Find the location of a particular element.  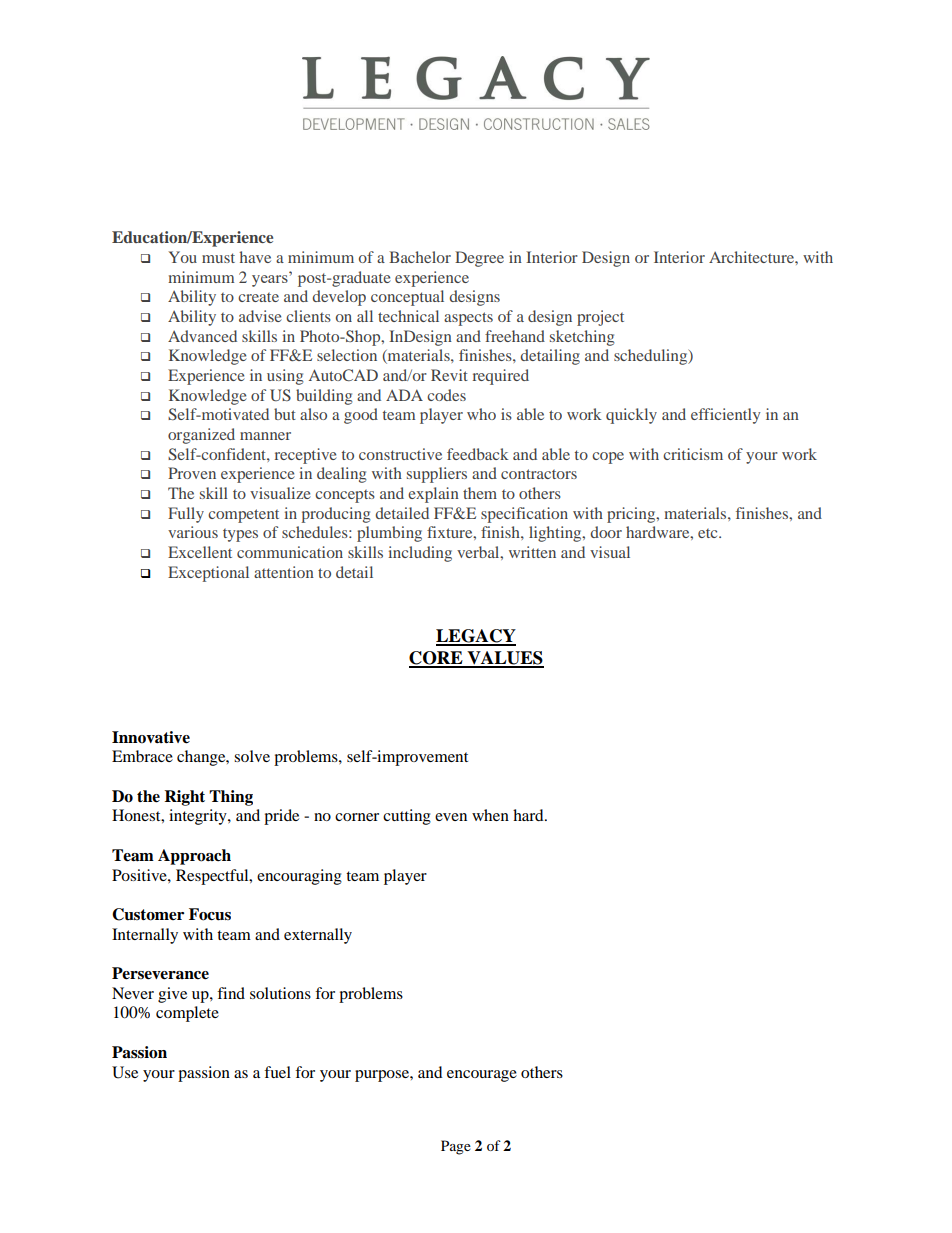

Use is located at coordinates (125, 1072).
